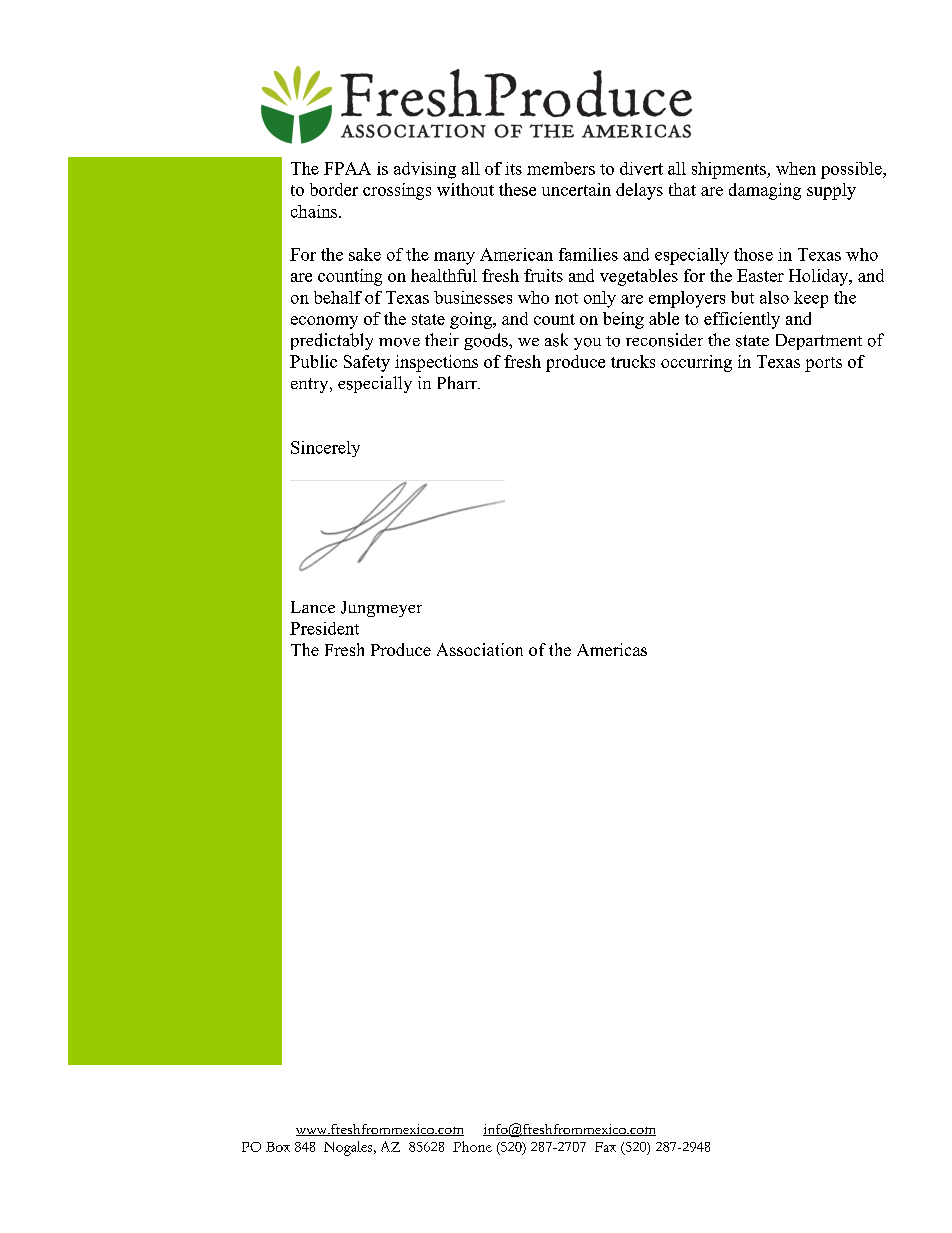 The image size is (952, 1233). I want to click on occurring, so click(696, 363).
